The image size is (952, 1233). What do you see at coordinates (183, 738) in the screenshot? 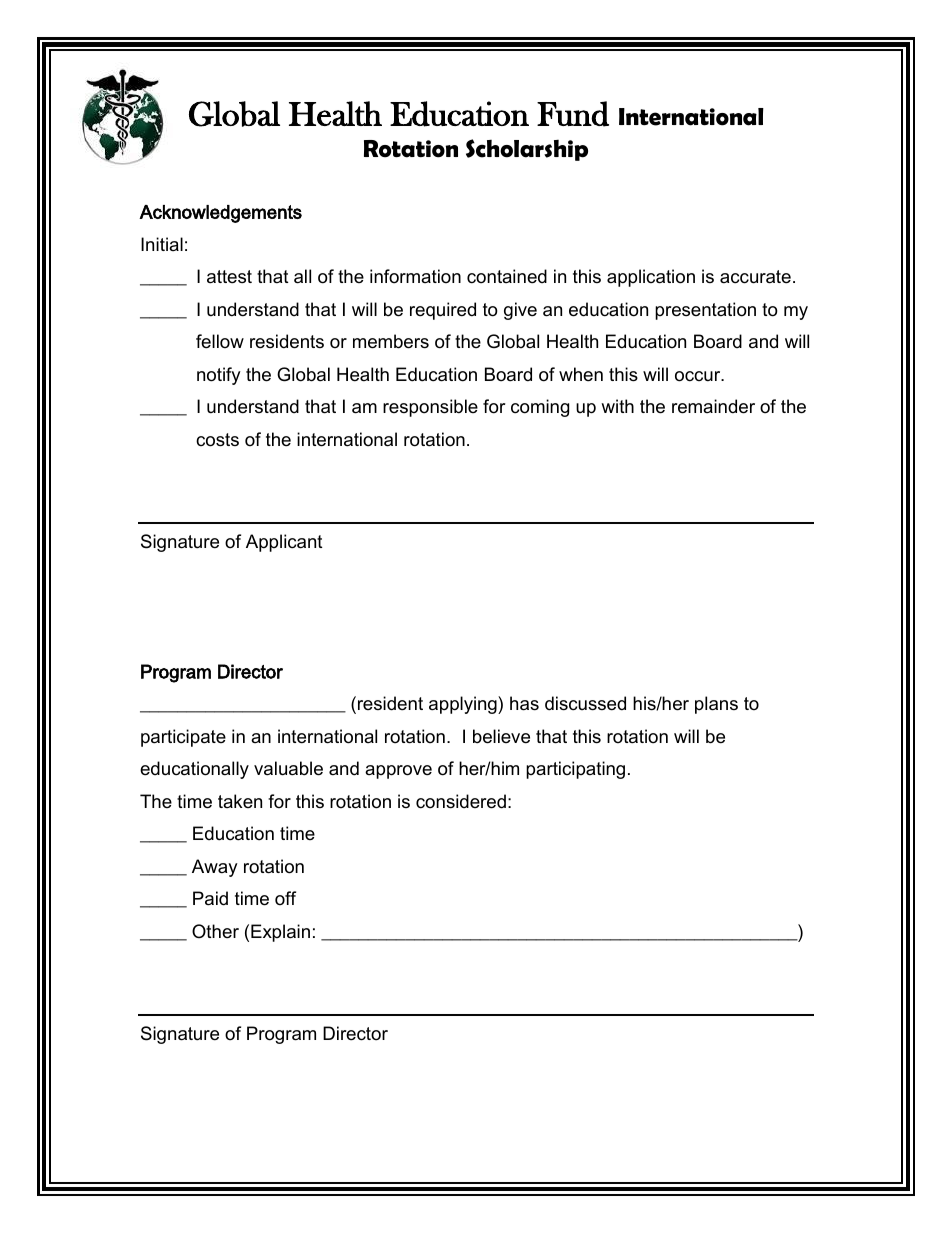
I see `participate` at bounding box center [183, 738].
